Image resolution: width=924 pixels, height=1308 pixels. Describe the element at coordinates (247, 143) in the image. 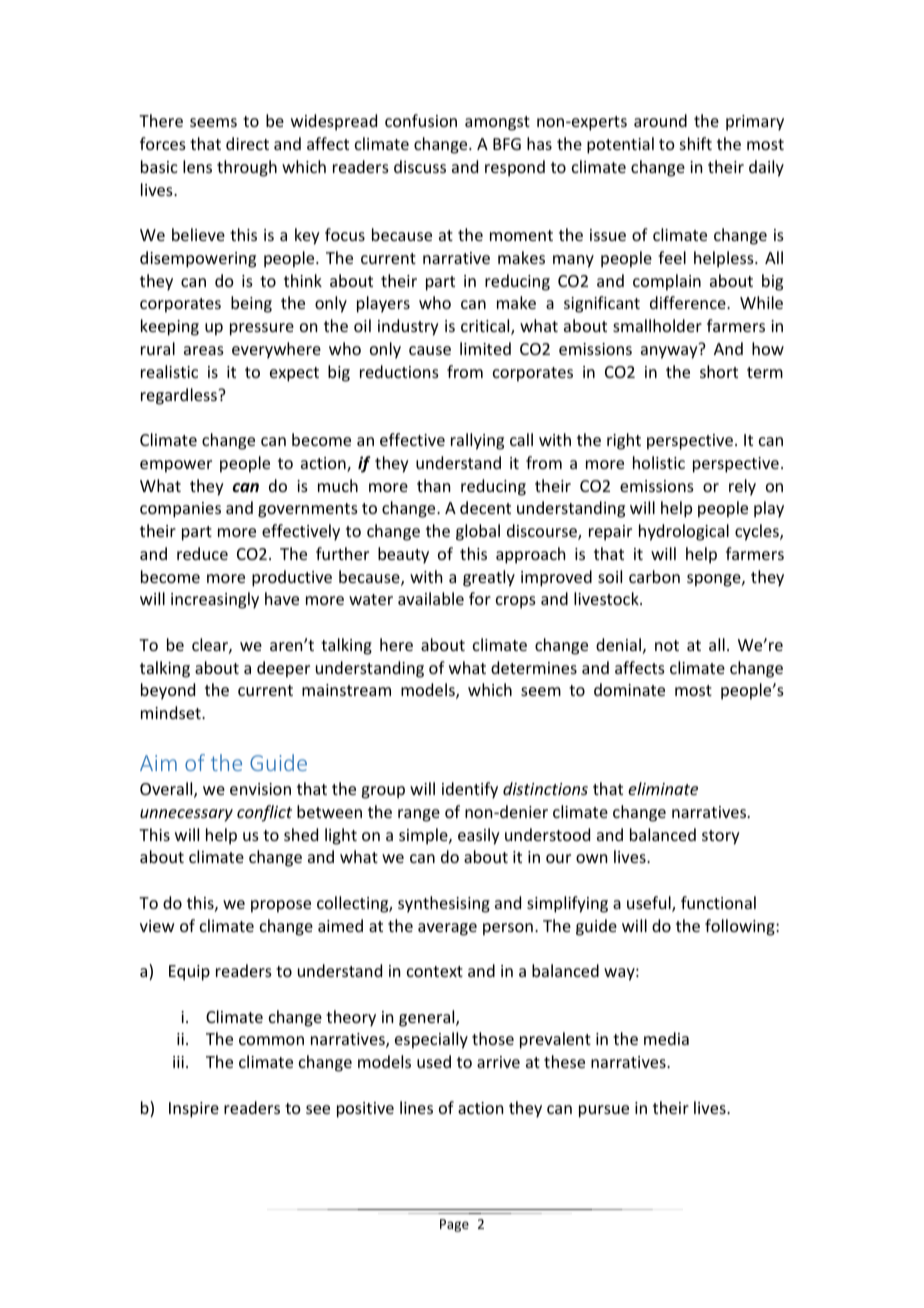

I see `direct` at that location.
